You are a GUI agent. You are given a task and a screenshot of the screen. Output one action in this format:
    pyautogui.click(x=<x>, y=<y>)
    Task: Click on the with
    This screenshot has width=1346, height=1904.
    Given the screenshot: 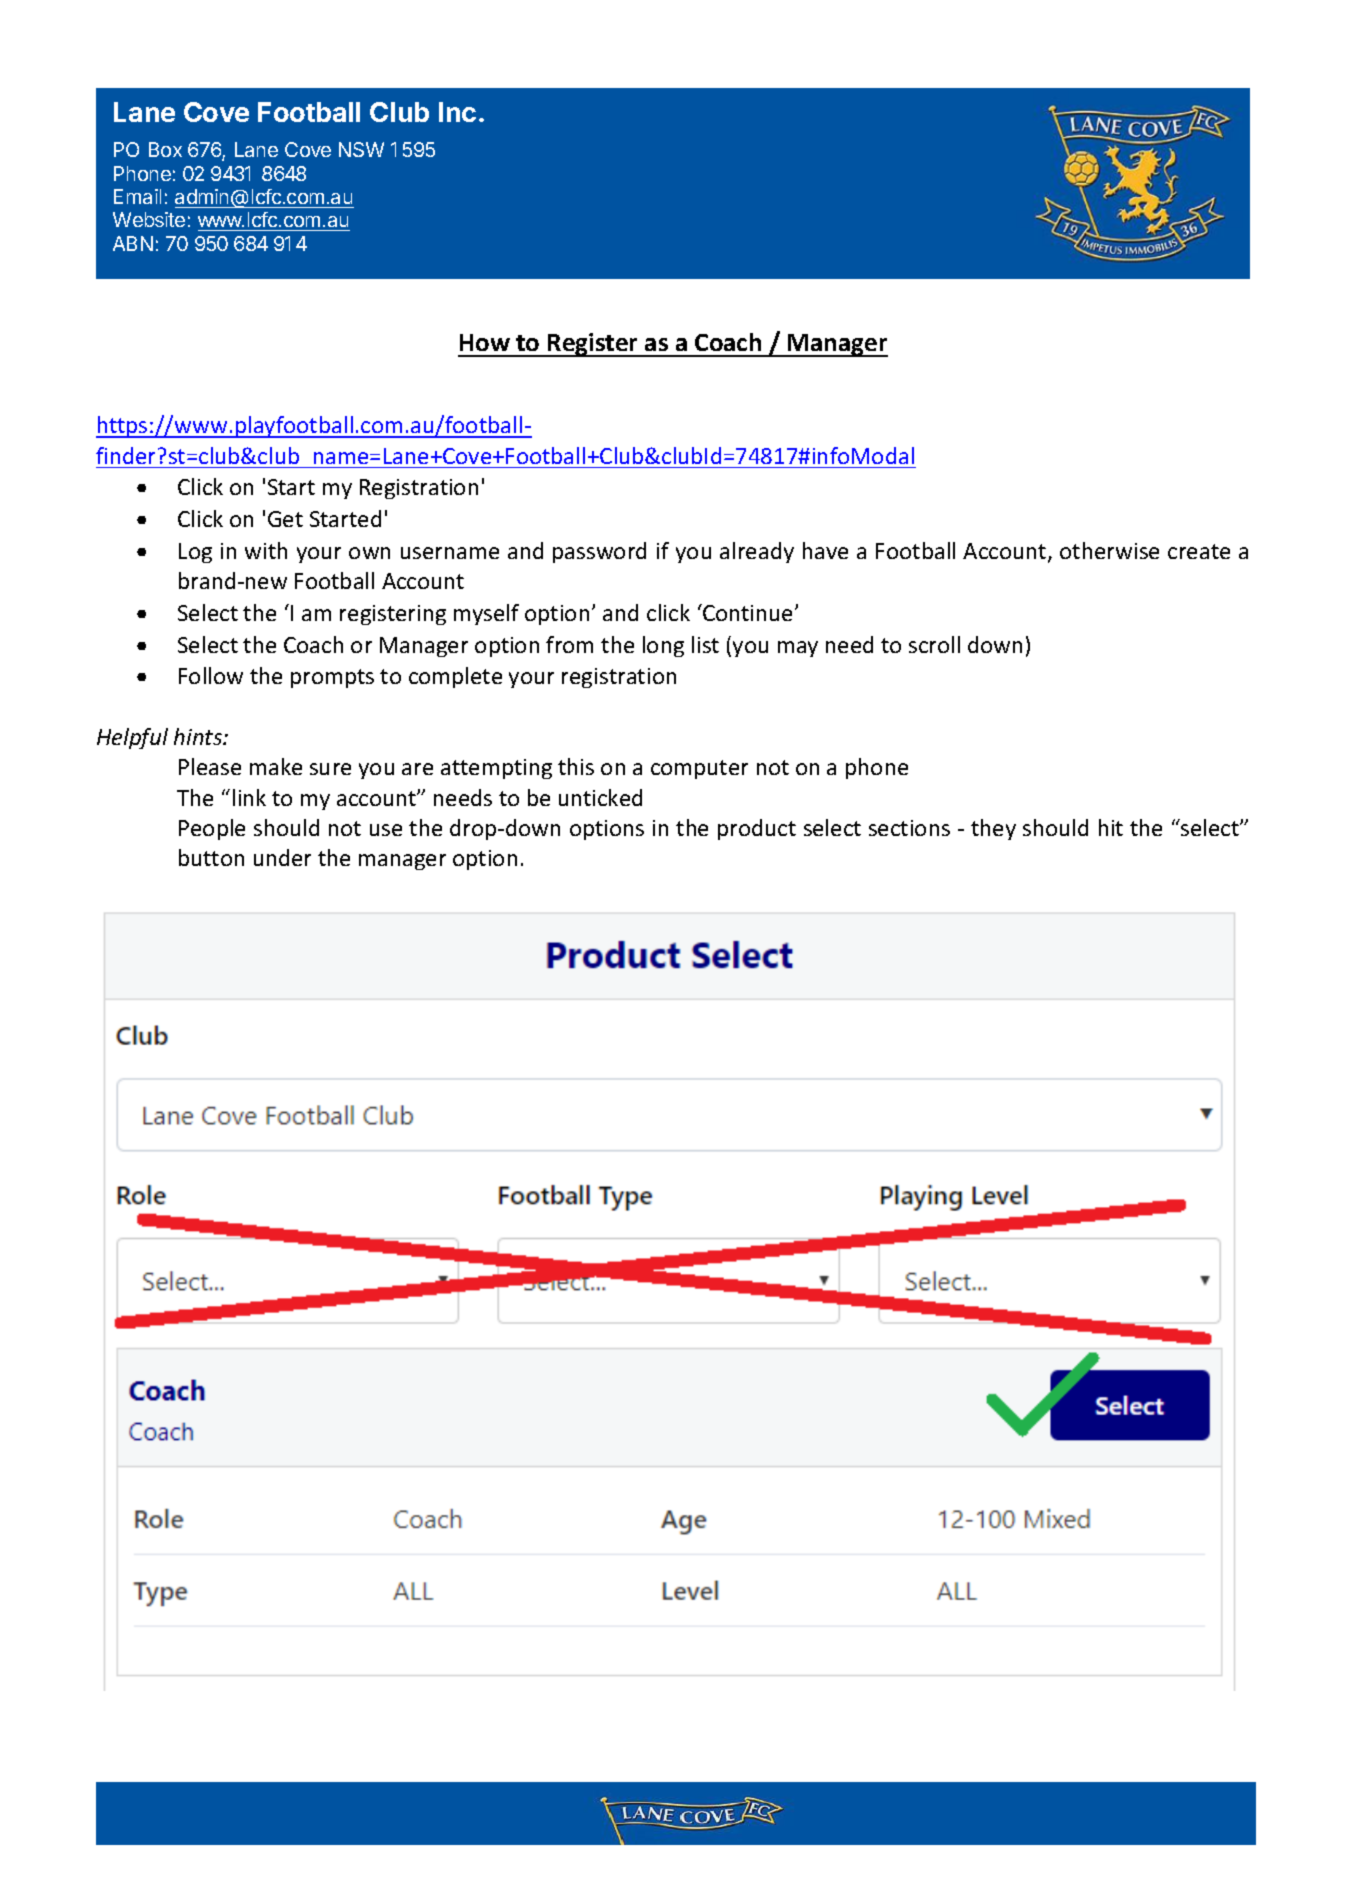 What is the action you would take?
    pyautogui.click(x=266, y=550)
